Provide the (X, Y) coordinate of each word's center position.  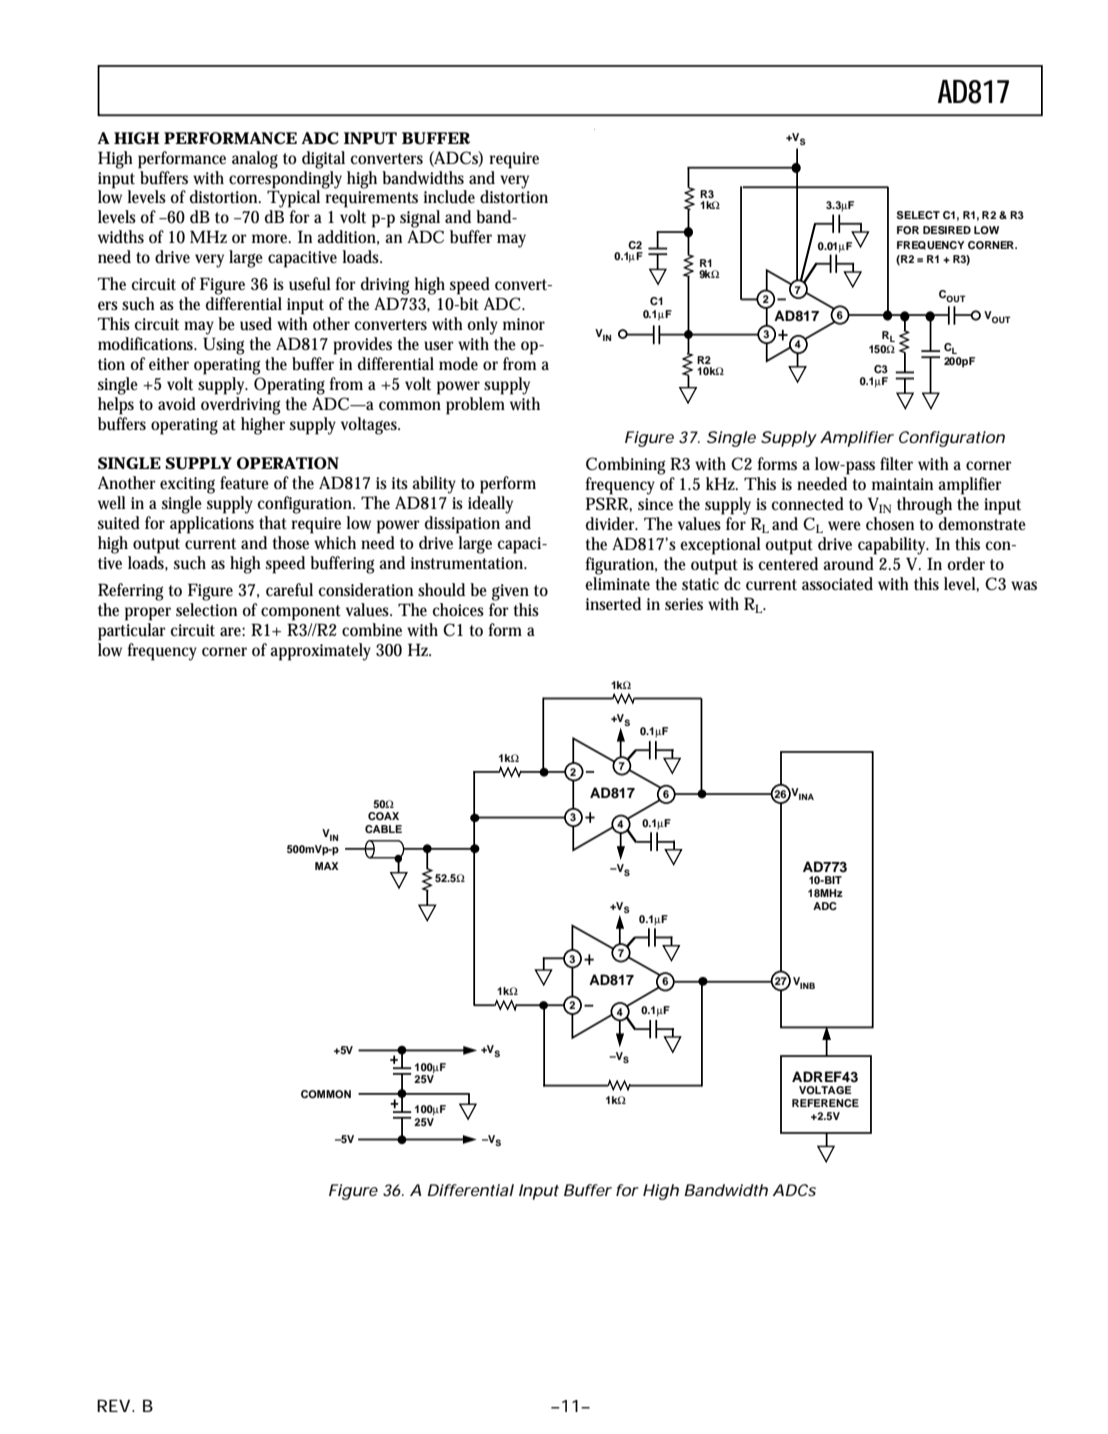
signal (420, 219)
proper (148, 614)
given (510, 592)
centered (788, 563)
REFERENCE (825, 1103)
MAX (327, 866)
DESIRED (947, 230)
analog (255, 160)
